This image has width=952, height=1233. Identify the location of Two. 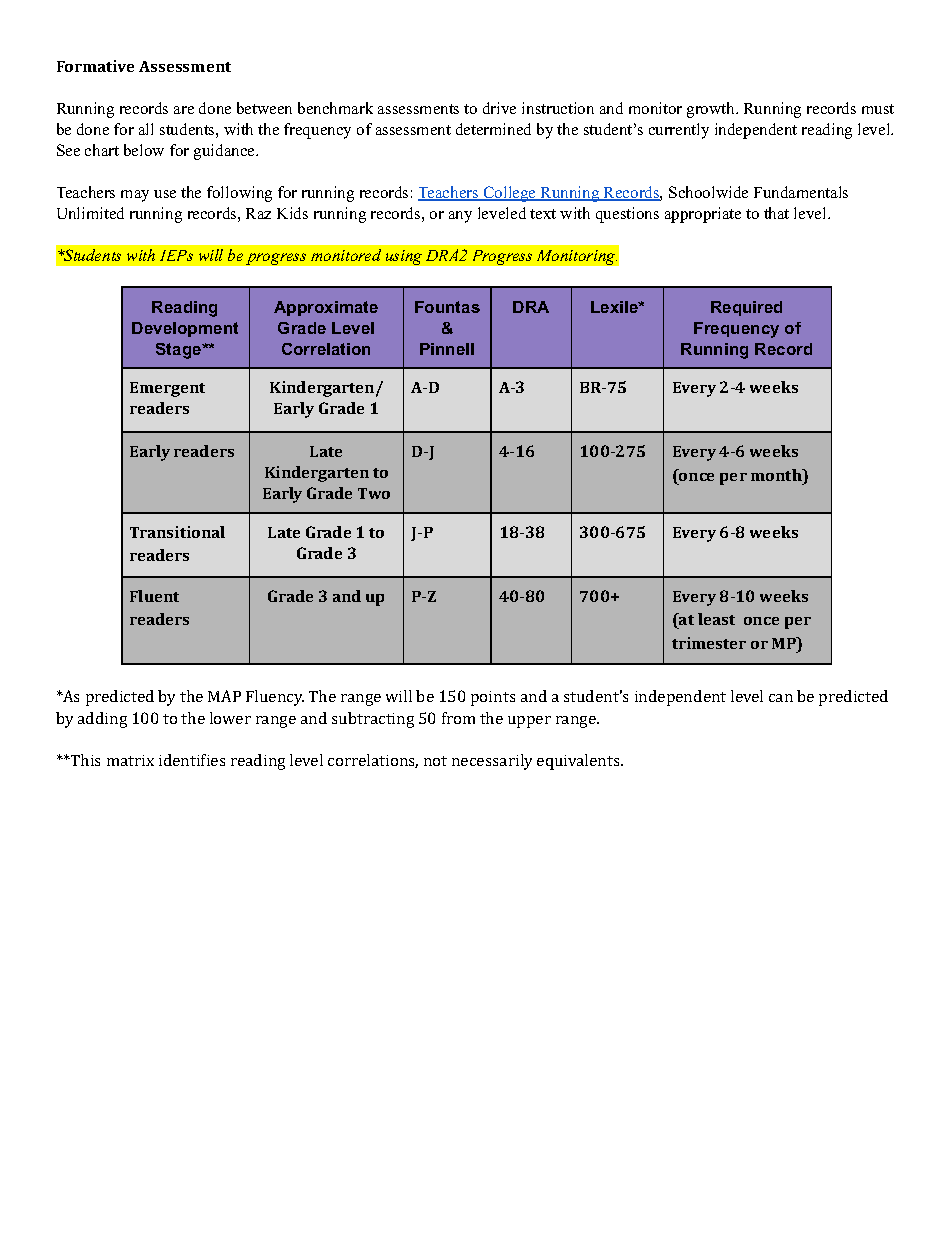
(374, 493).
